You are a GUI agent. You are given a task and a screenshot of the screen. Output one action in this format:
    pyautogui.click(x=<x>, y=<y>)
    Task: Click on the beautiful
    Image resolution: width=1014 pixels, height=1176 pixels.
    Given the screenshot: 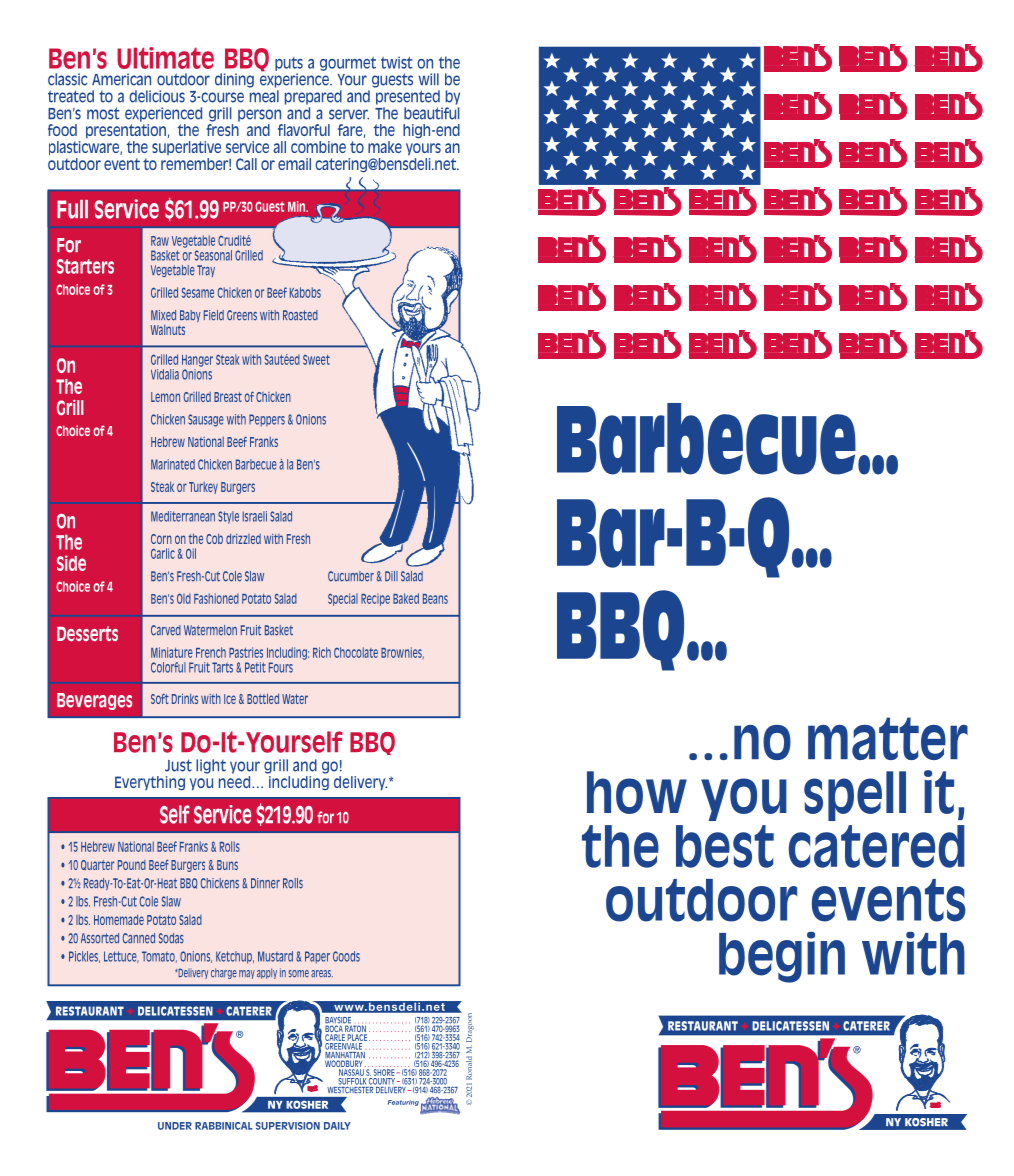 What is the action you would take?
    pyautogui.click(x=432, y=113)
